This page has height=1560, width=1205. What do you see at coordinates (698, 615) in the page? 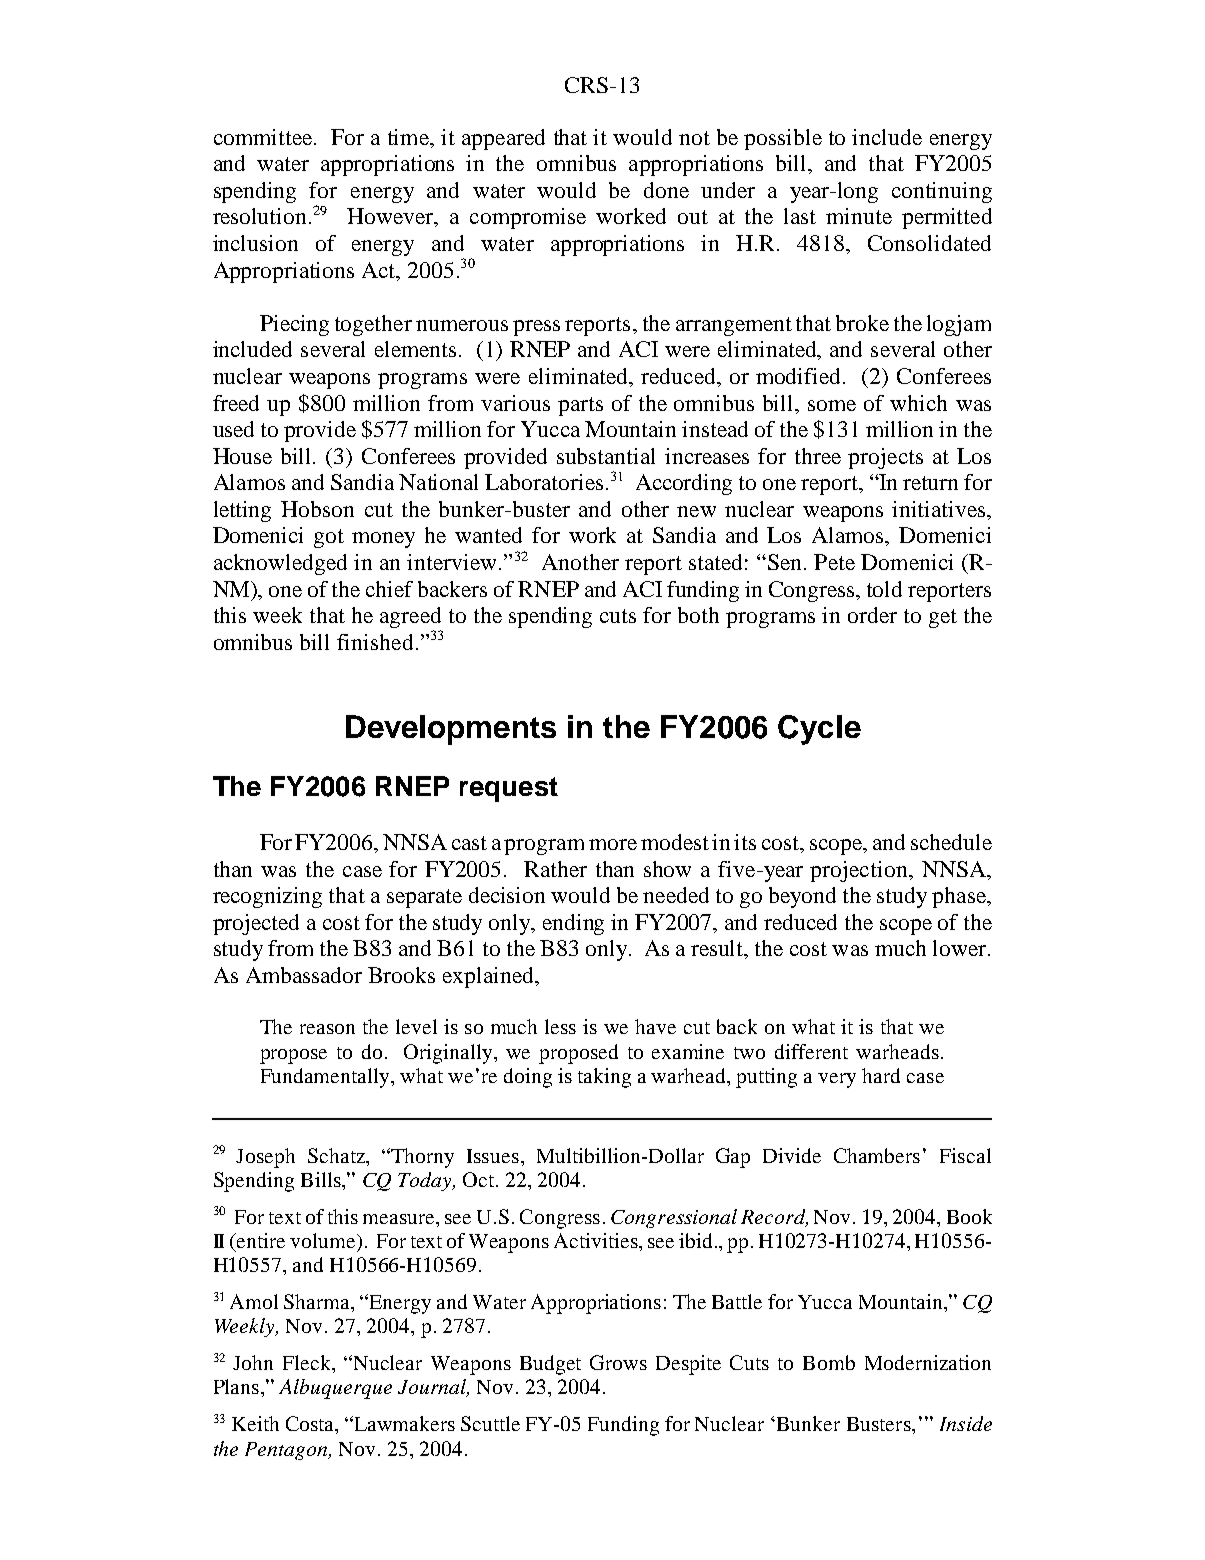
I see `both` at bounding box center [698, 615].
